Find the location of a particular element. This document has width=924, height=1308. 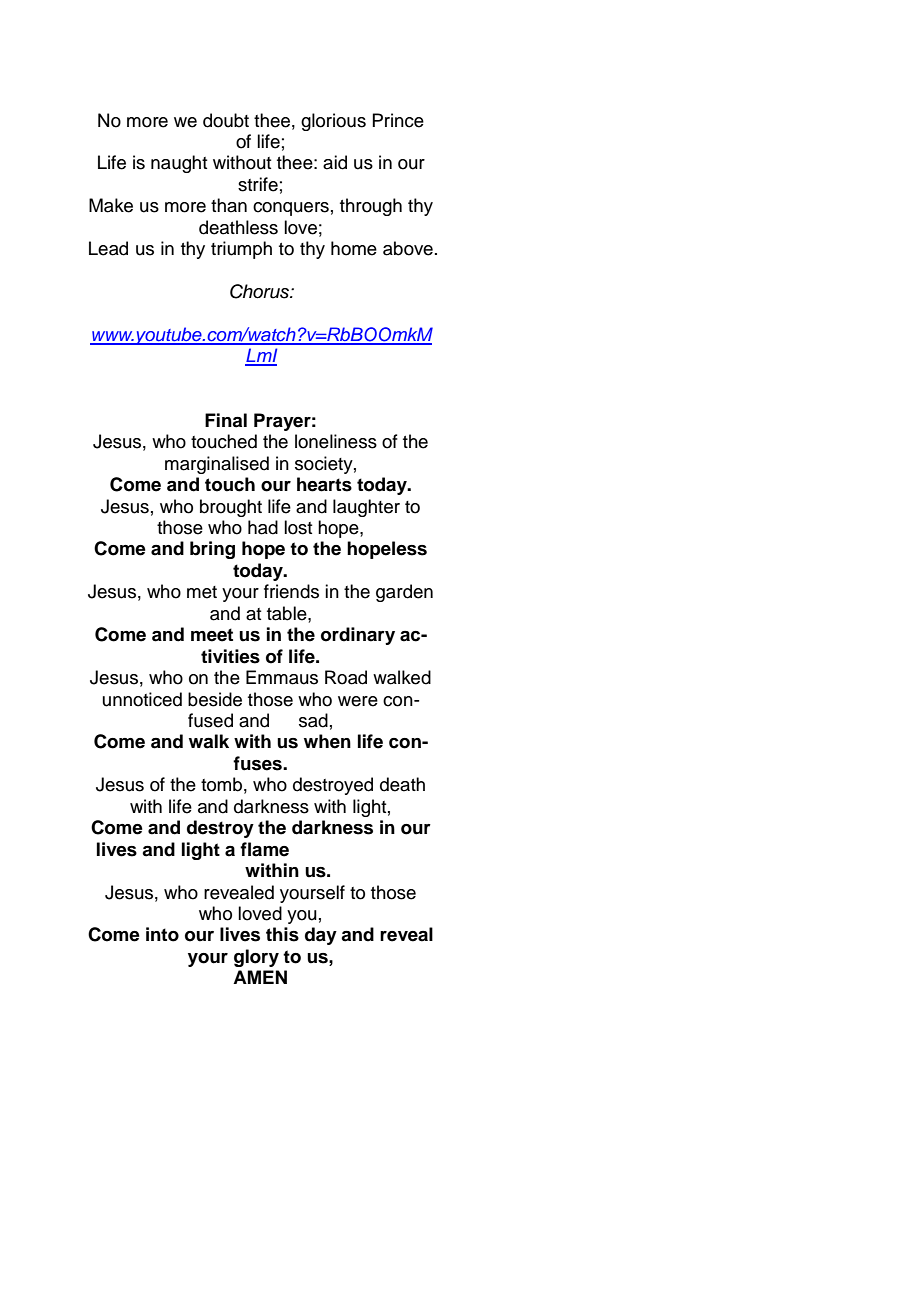

laughter is located at coordinates (366, 508).
